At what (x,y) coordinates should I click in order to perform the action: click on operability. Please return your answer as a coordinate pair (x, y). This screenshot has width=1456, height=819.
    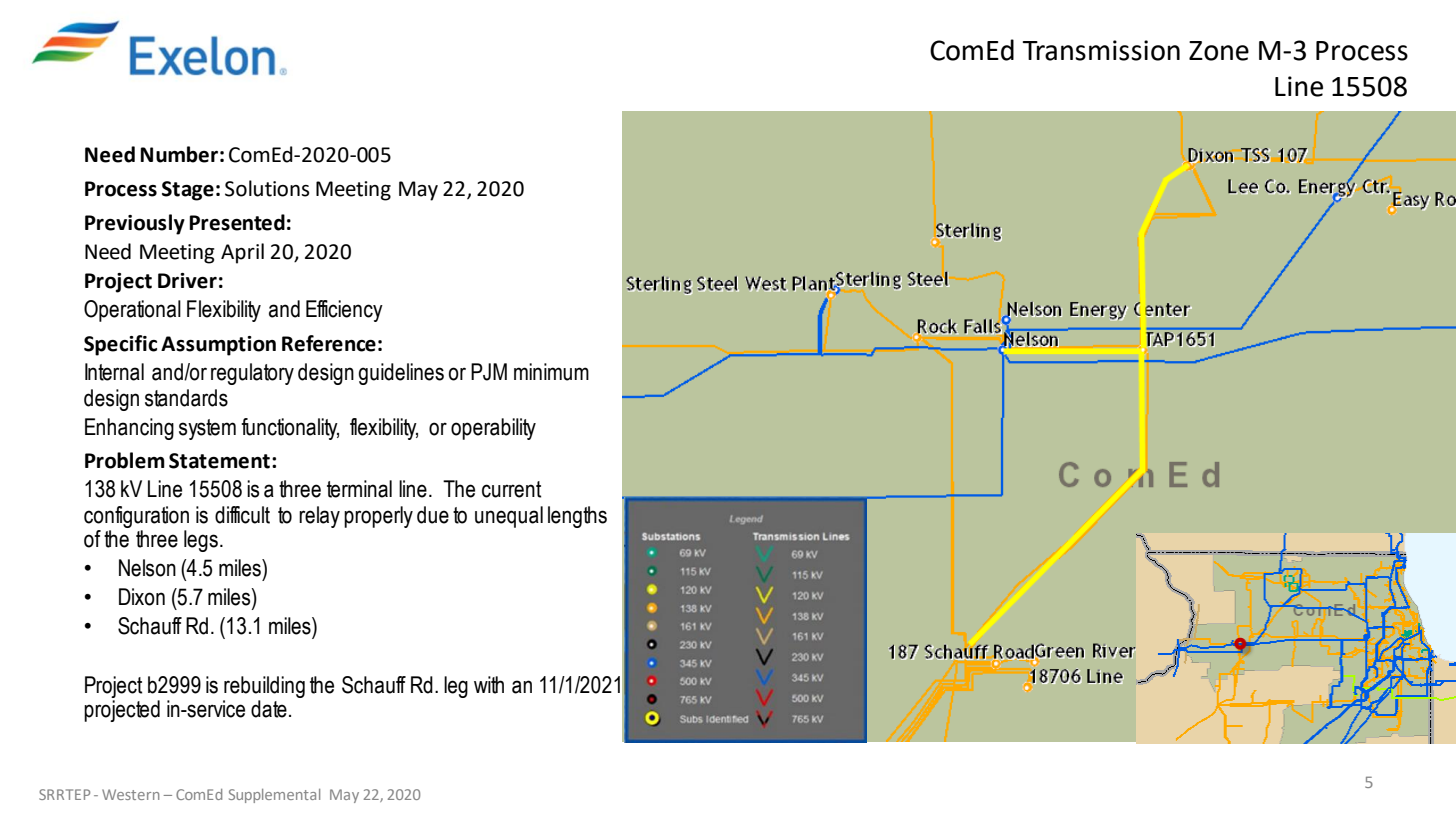
    Looking at the image, I should click on (493, 429).
